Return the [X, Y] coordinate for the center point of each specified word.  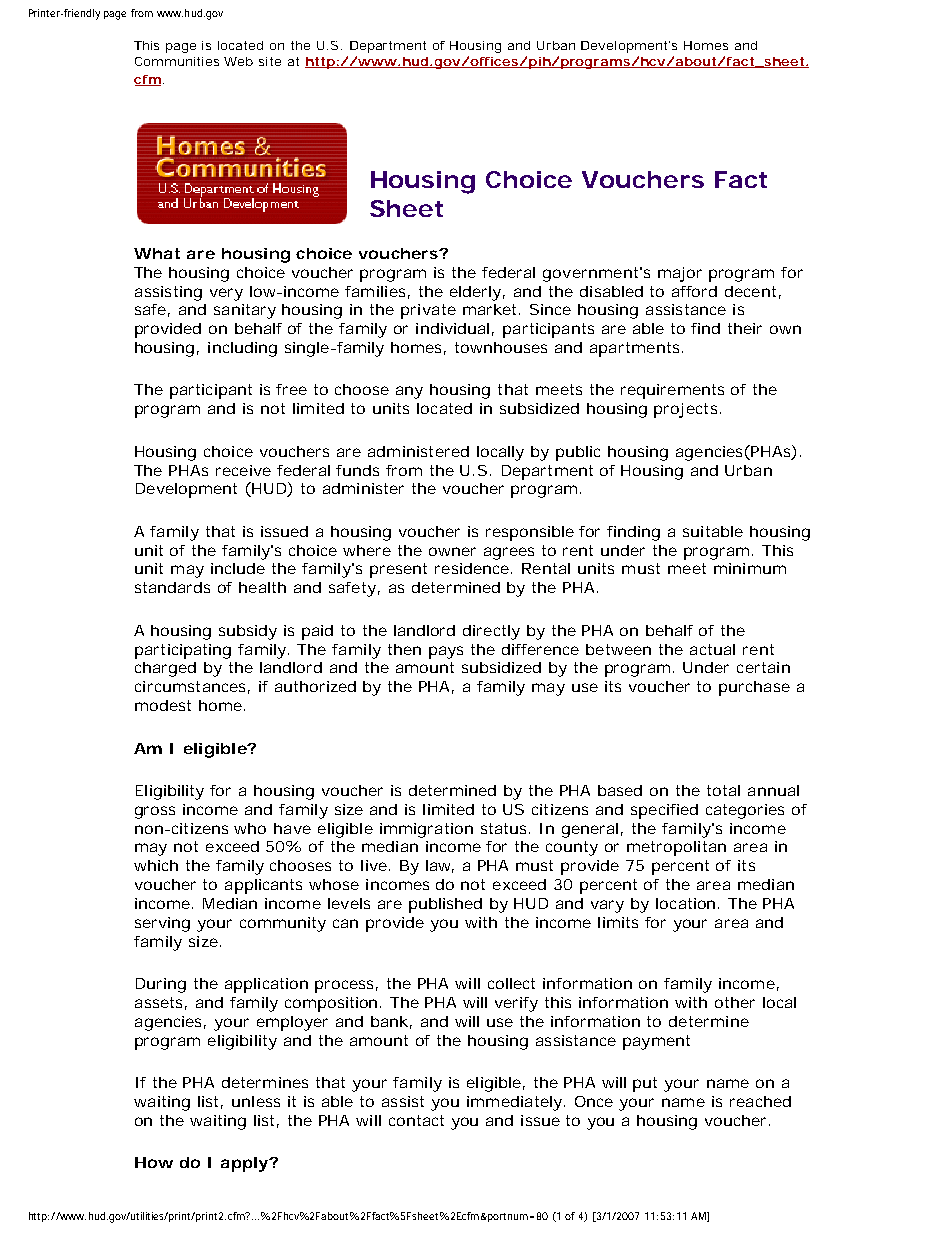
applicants [263, 886]
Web [238, 61]
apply [244, 1164]
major [680, 274]
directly [491, 632]
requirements [672, 391]
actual [712, 649]
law [440, 866]
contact [416, 1120]
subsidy [248, 632]
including [242, 349]
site [270, 61]
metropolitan [676, 848]
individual [452, 328]
